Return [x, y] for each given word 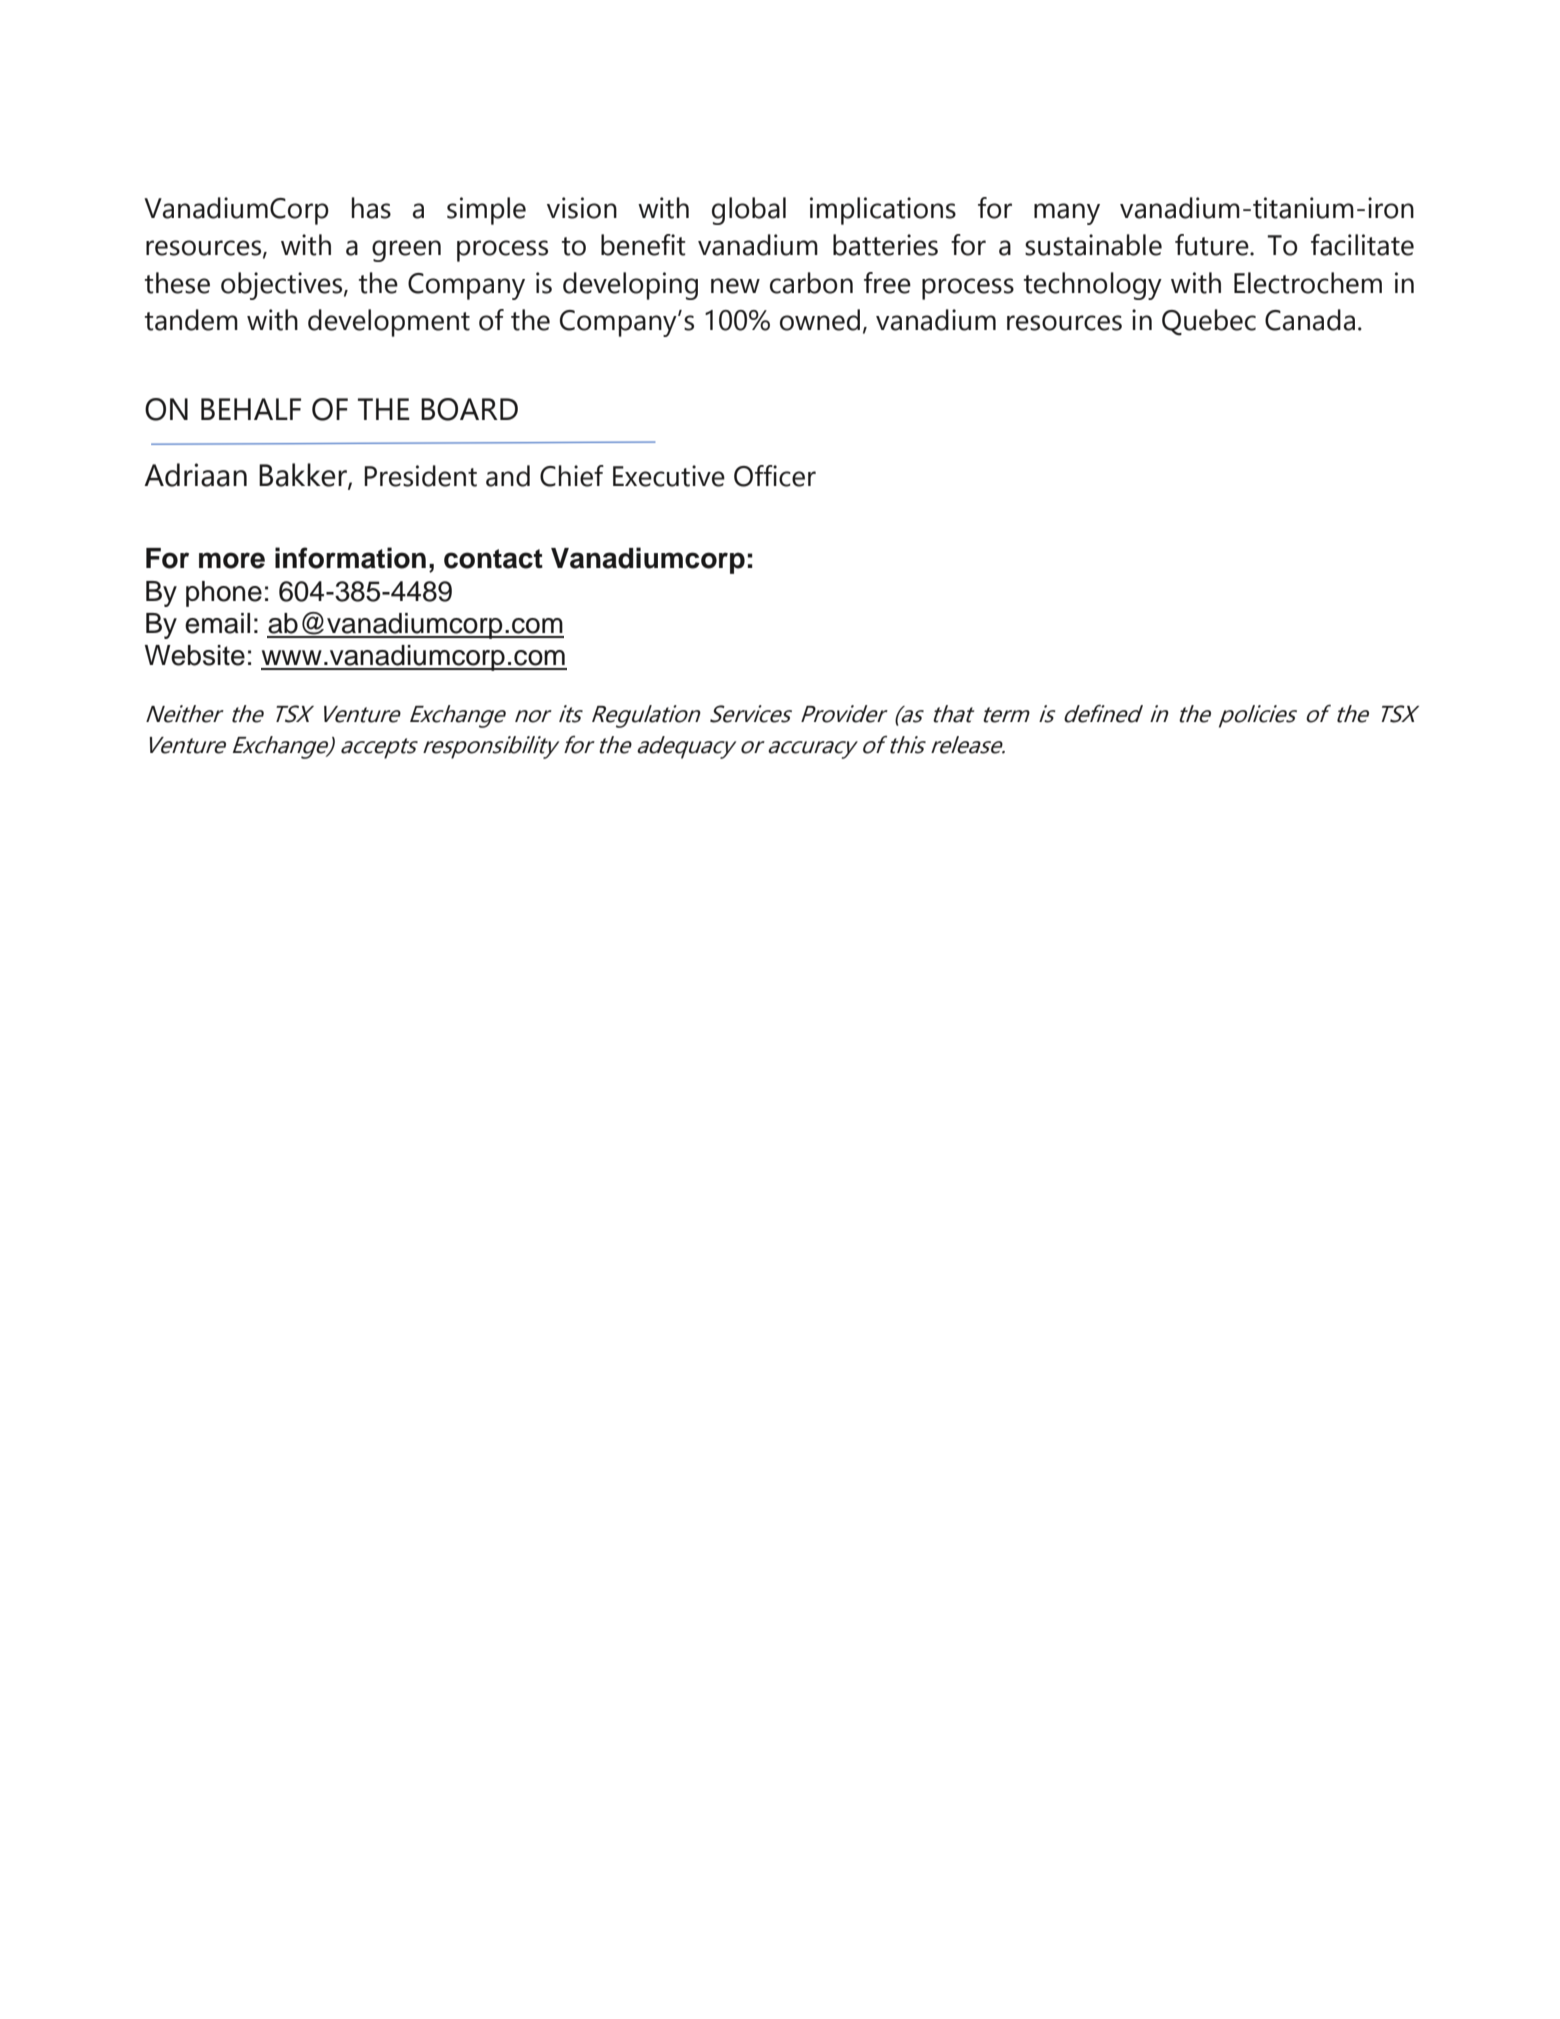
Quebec [1209, 322]
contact [493, 559]
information [350, 558]
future [1213, 245]
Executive [669, 476]
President [420, 476]
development [389, 323]
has [371, 208]
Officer [775, 476]
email [217, 623]
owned [820, 320]
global [749, 211]
